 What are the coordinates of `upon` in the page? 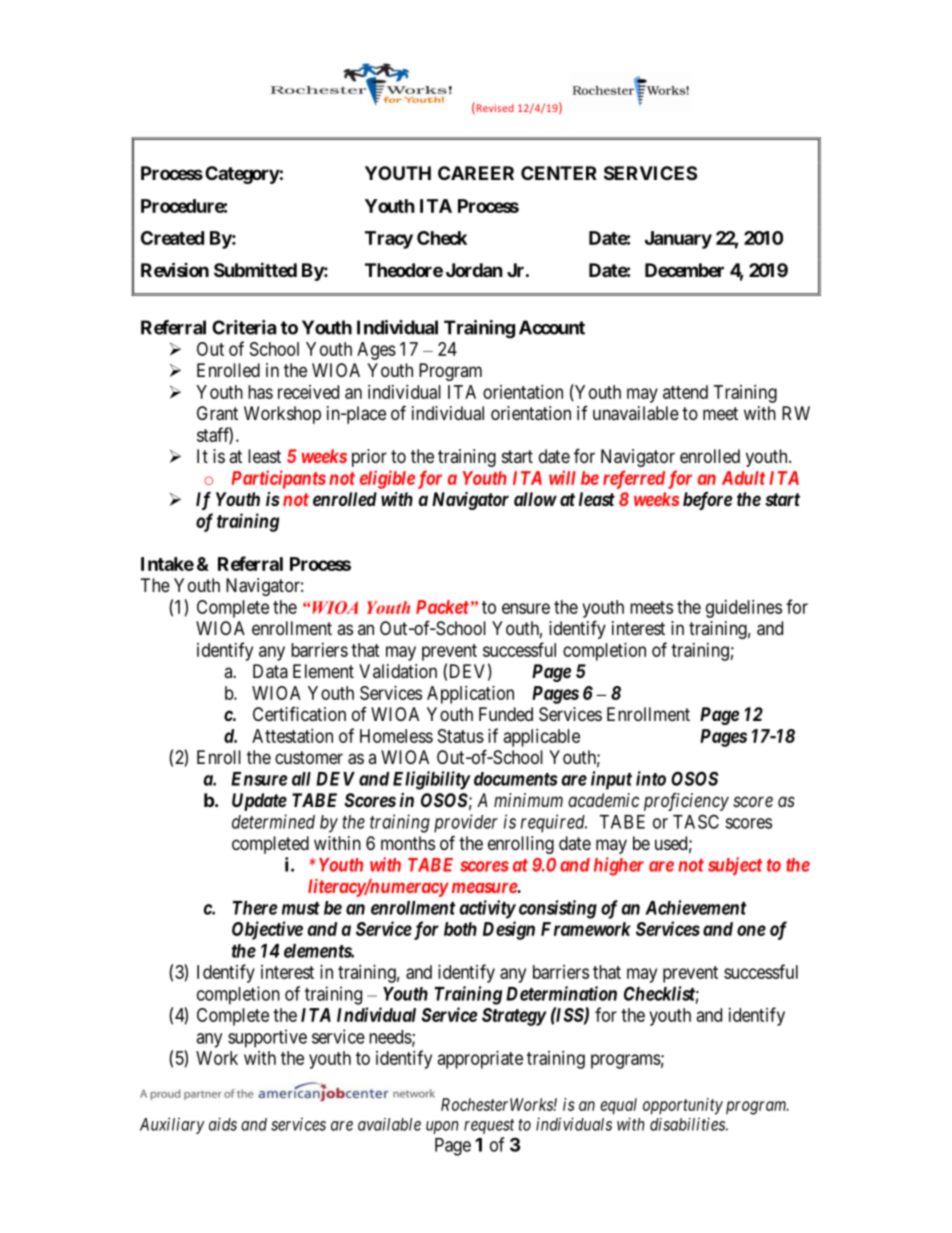 It's located at (442, 1127).
